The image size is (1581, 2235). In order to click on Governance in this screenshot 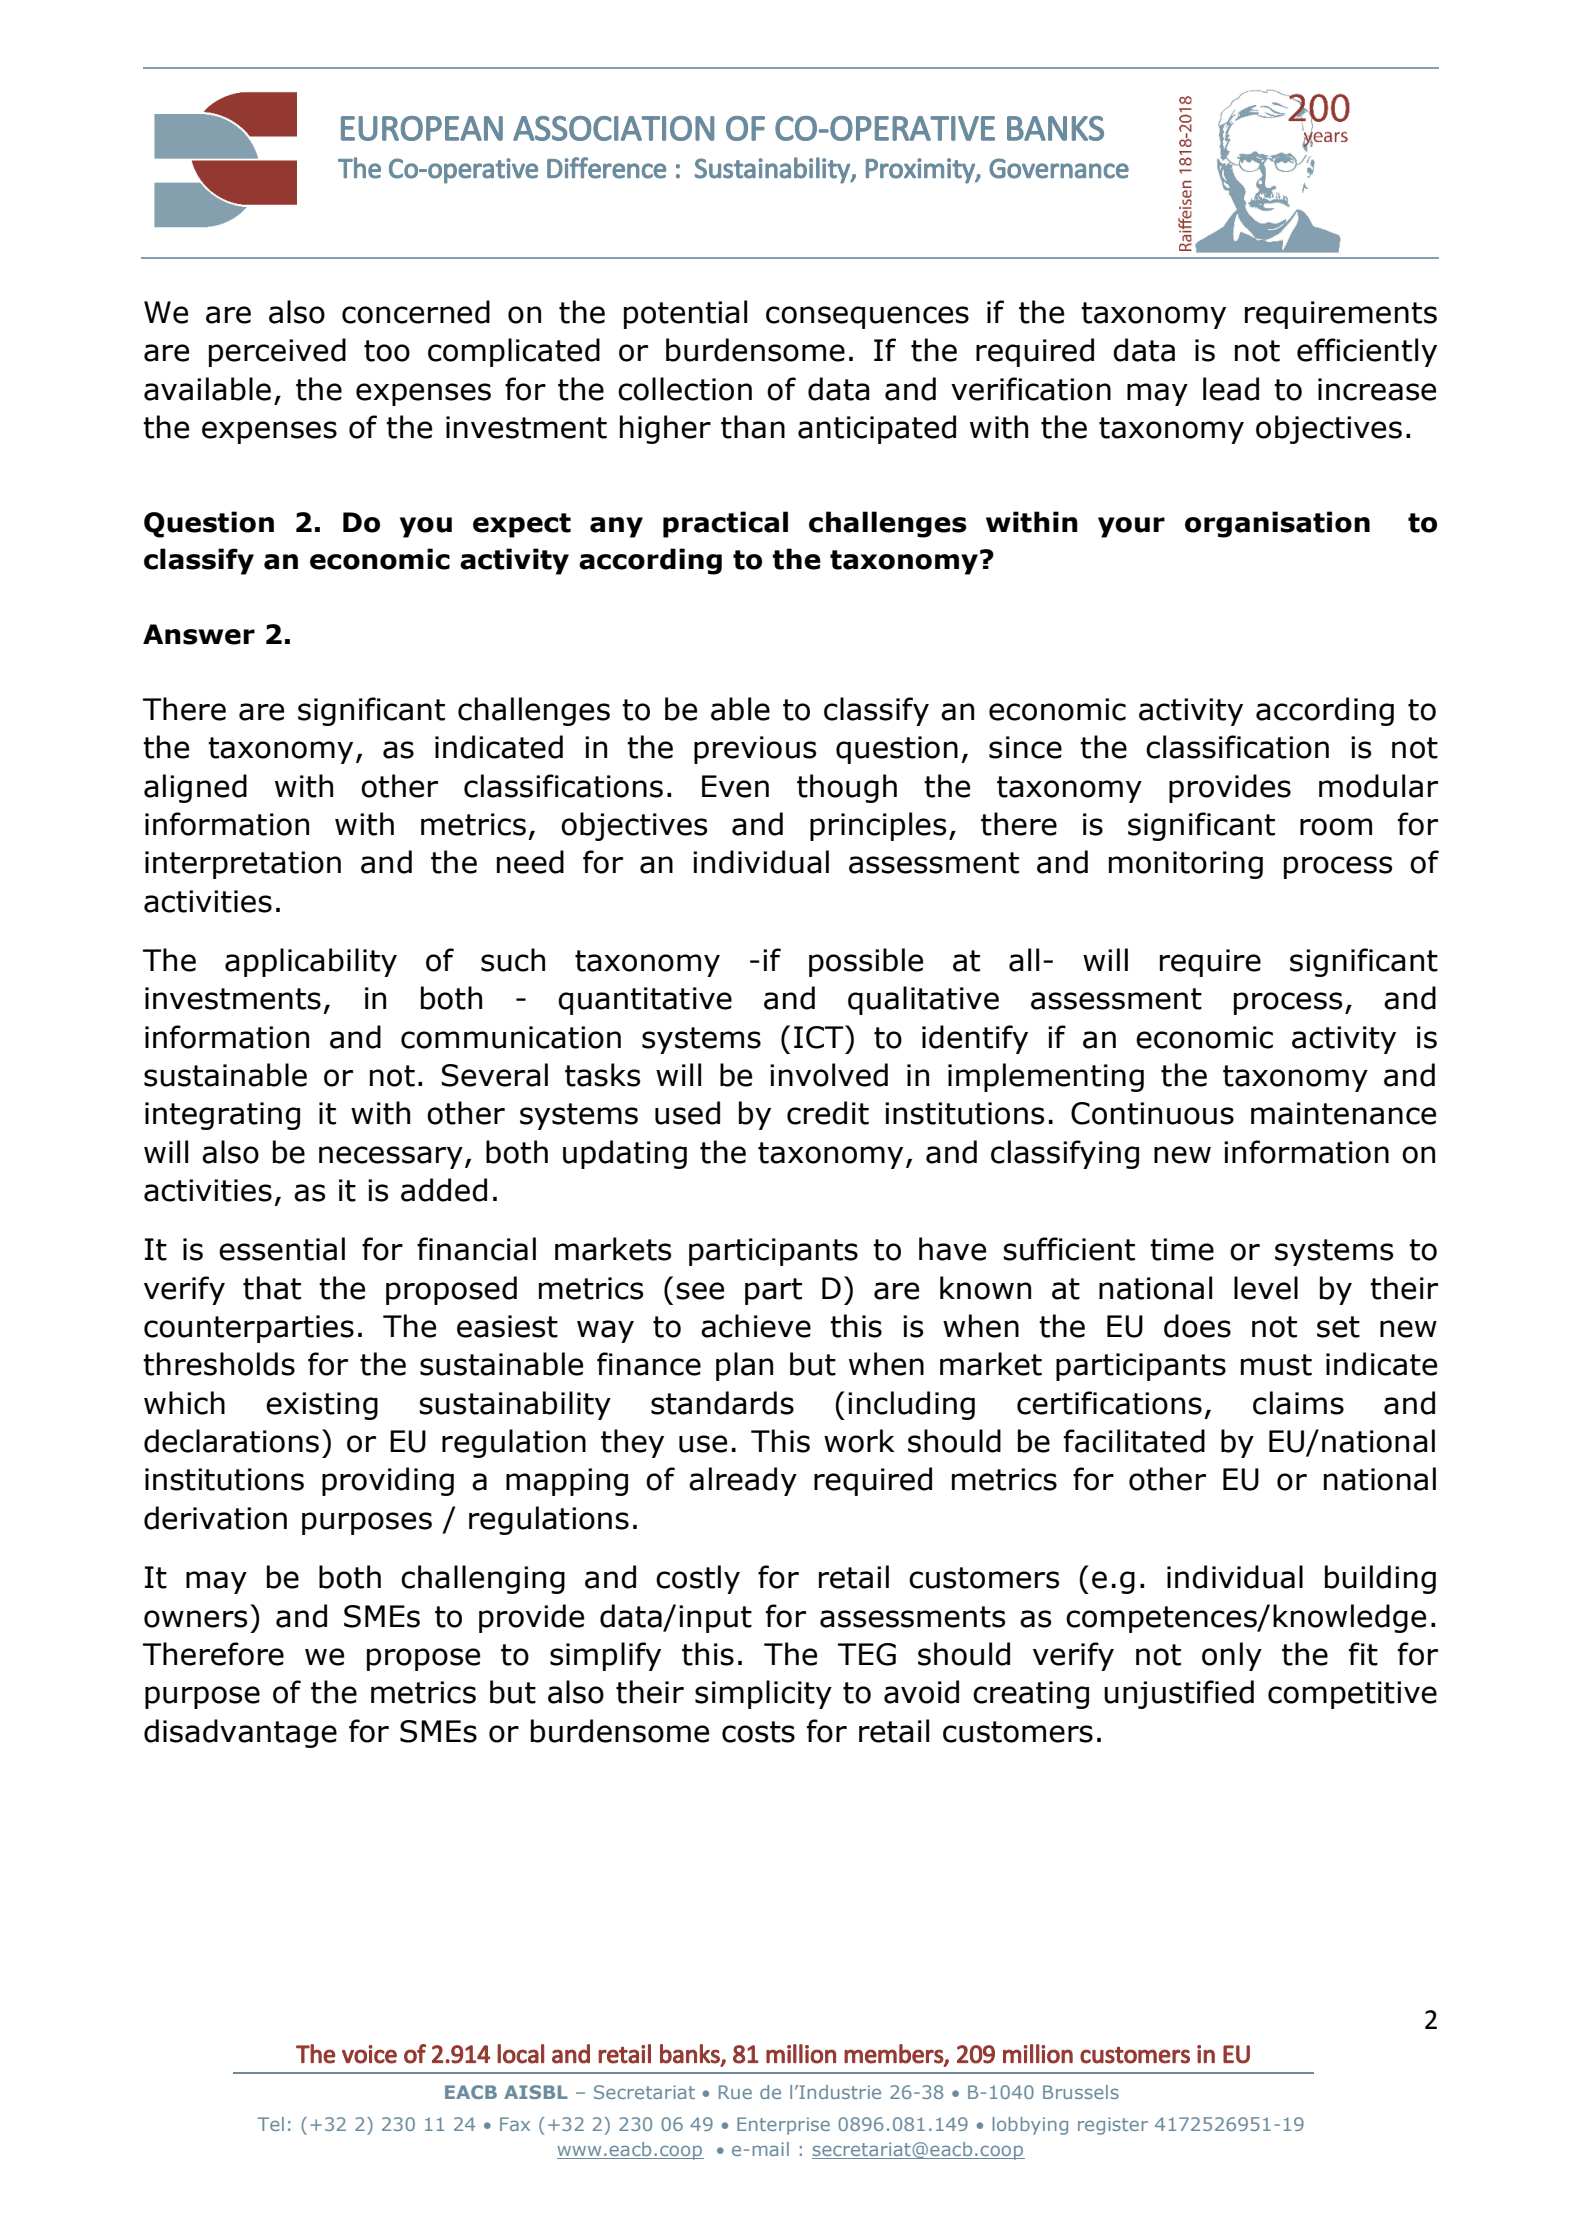, I will do `click(1059, 168)`.
